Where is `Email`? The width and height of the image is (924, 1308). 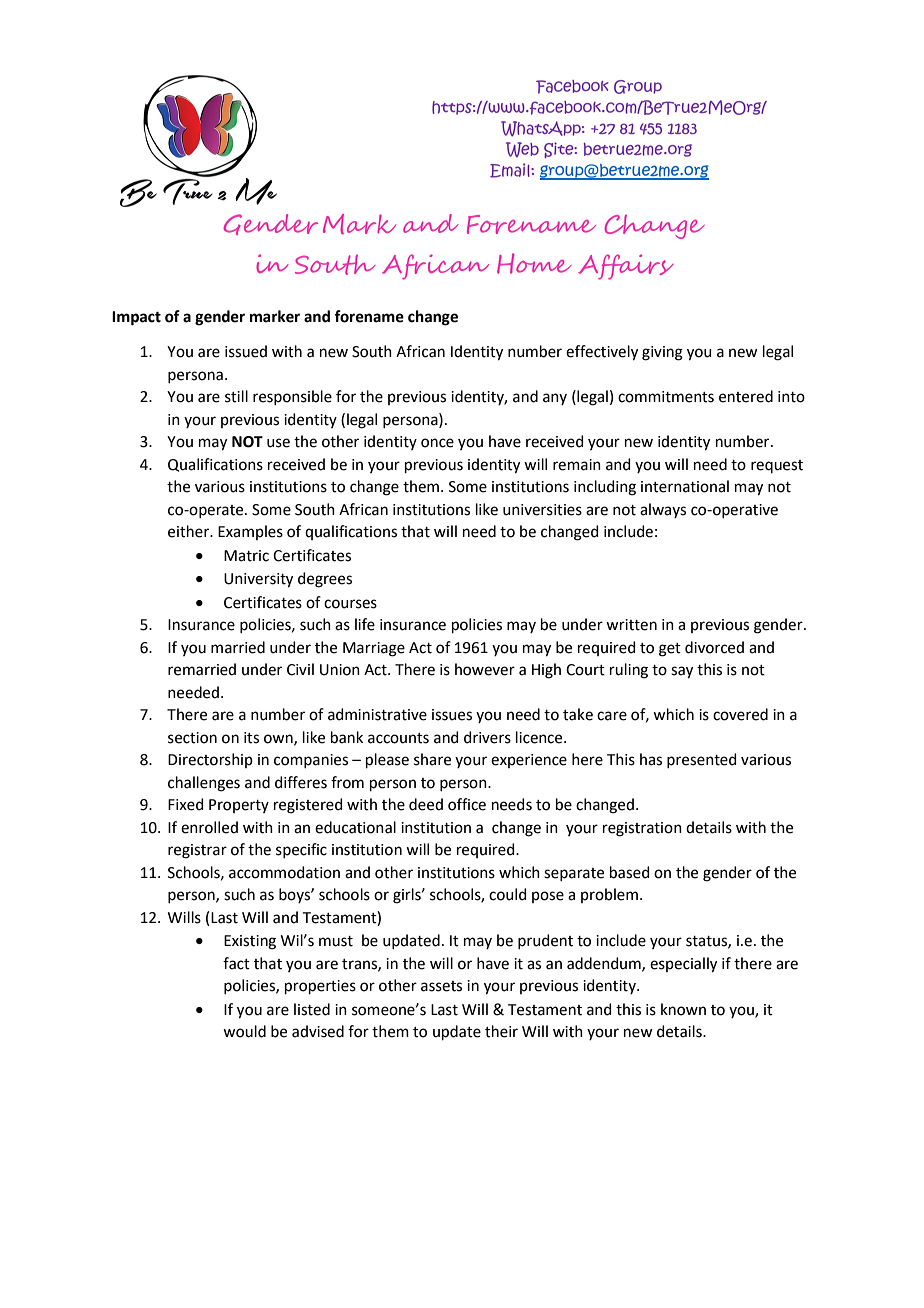 Email is located at coordinates (511, 170).
